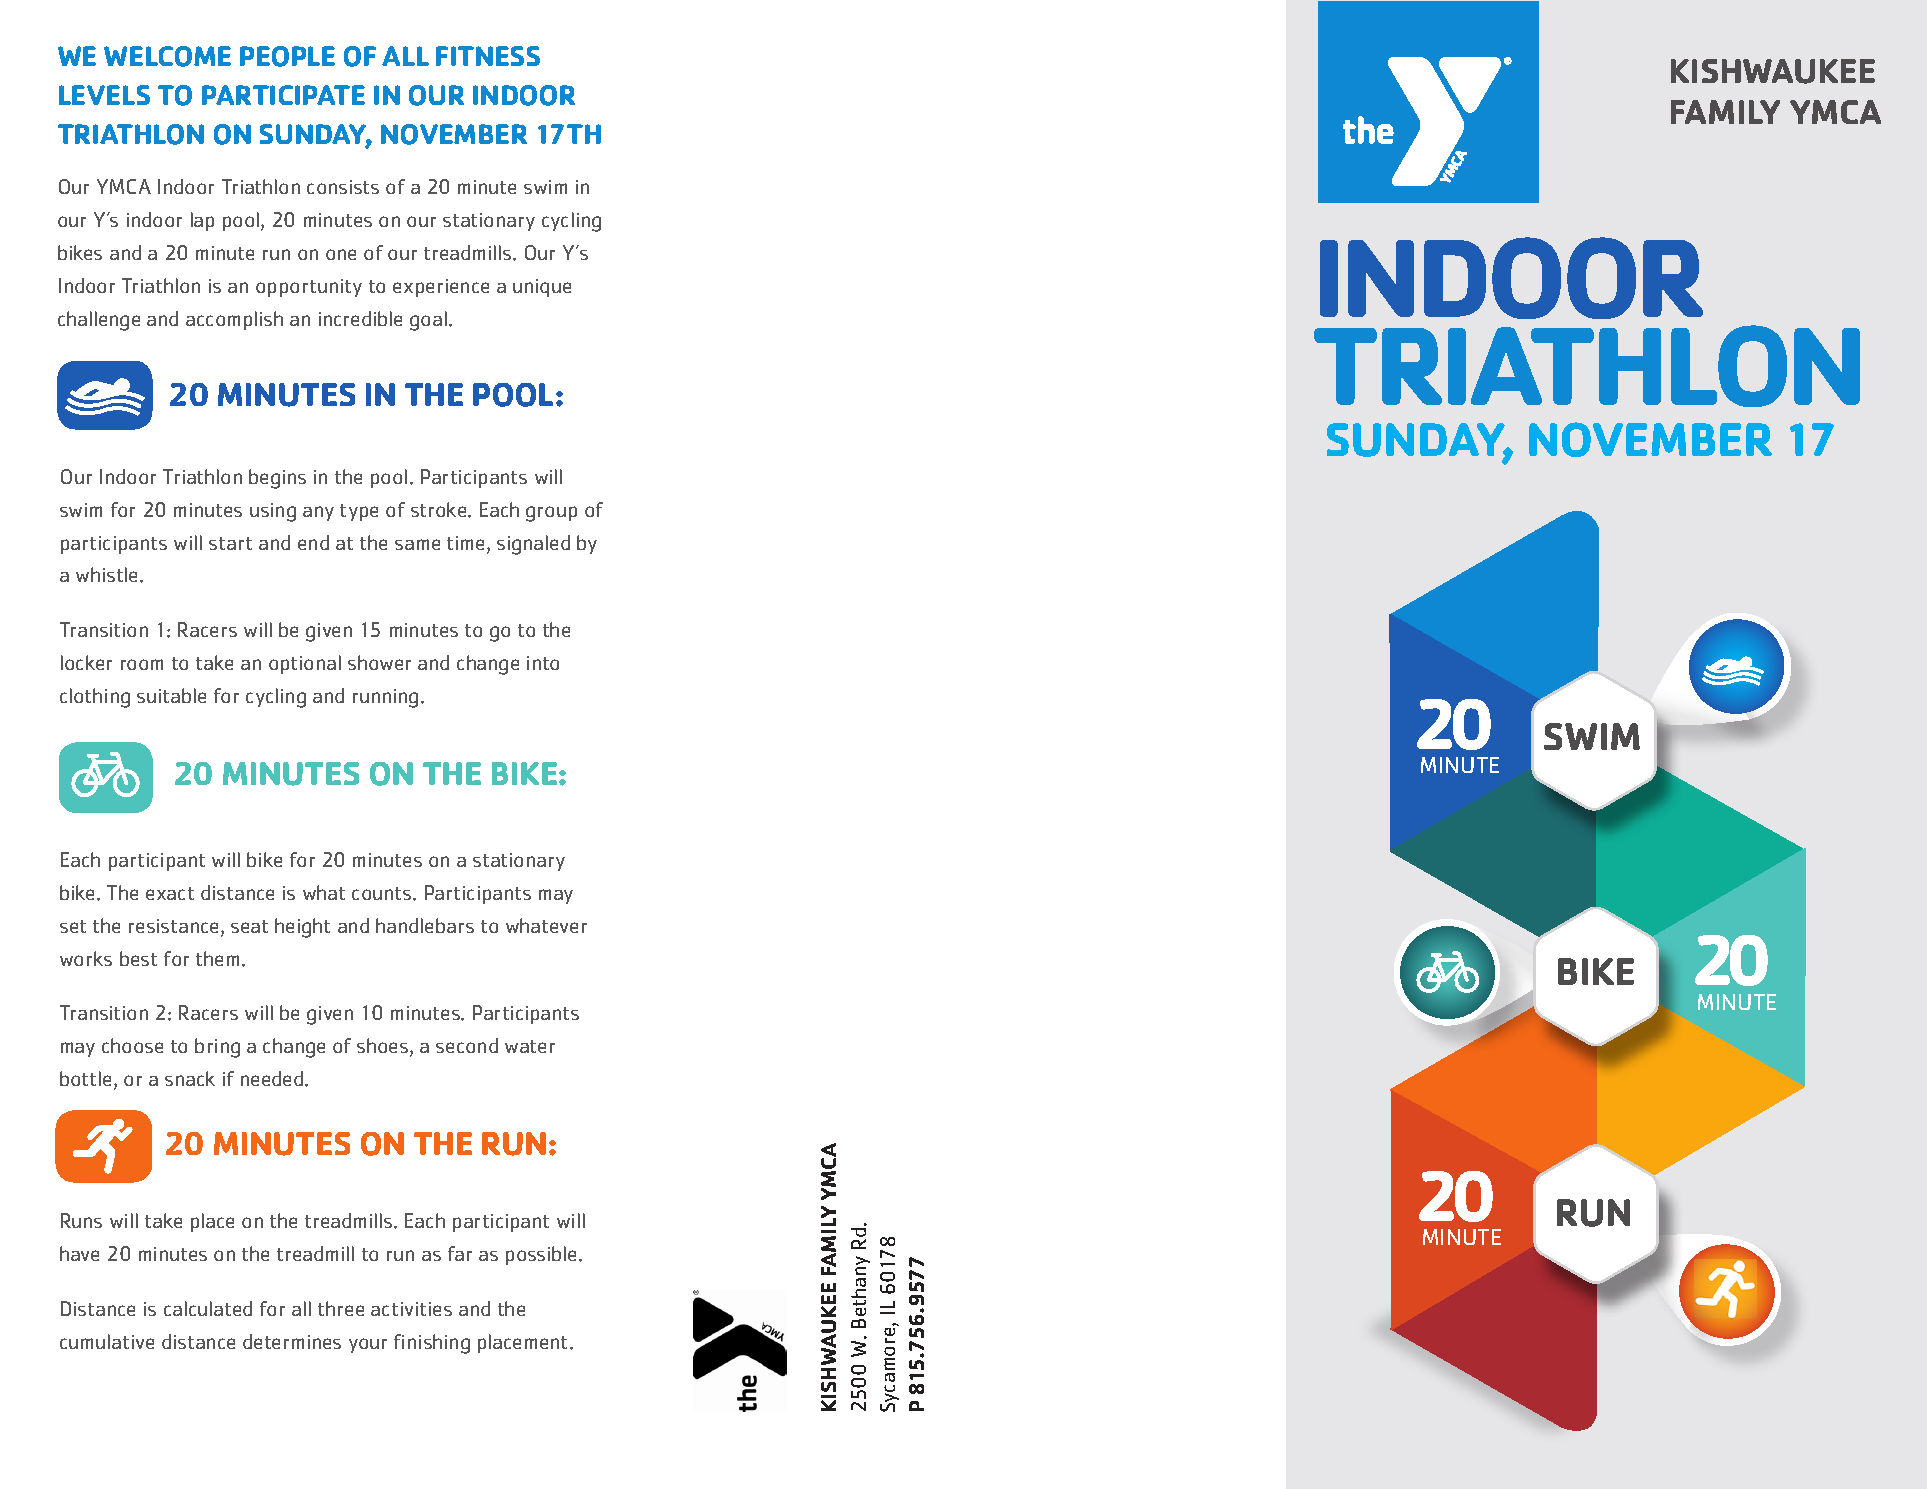  Describe the element at coordinates (107, 1341) in the screenshot. I see `cumulative` at that location.
